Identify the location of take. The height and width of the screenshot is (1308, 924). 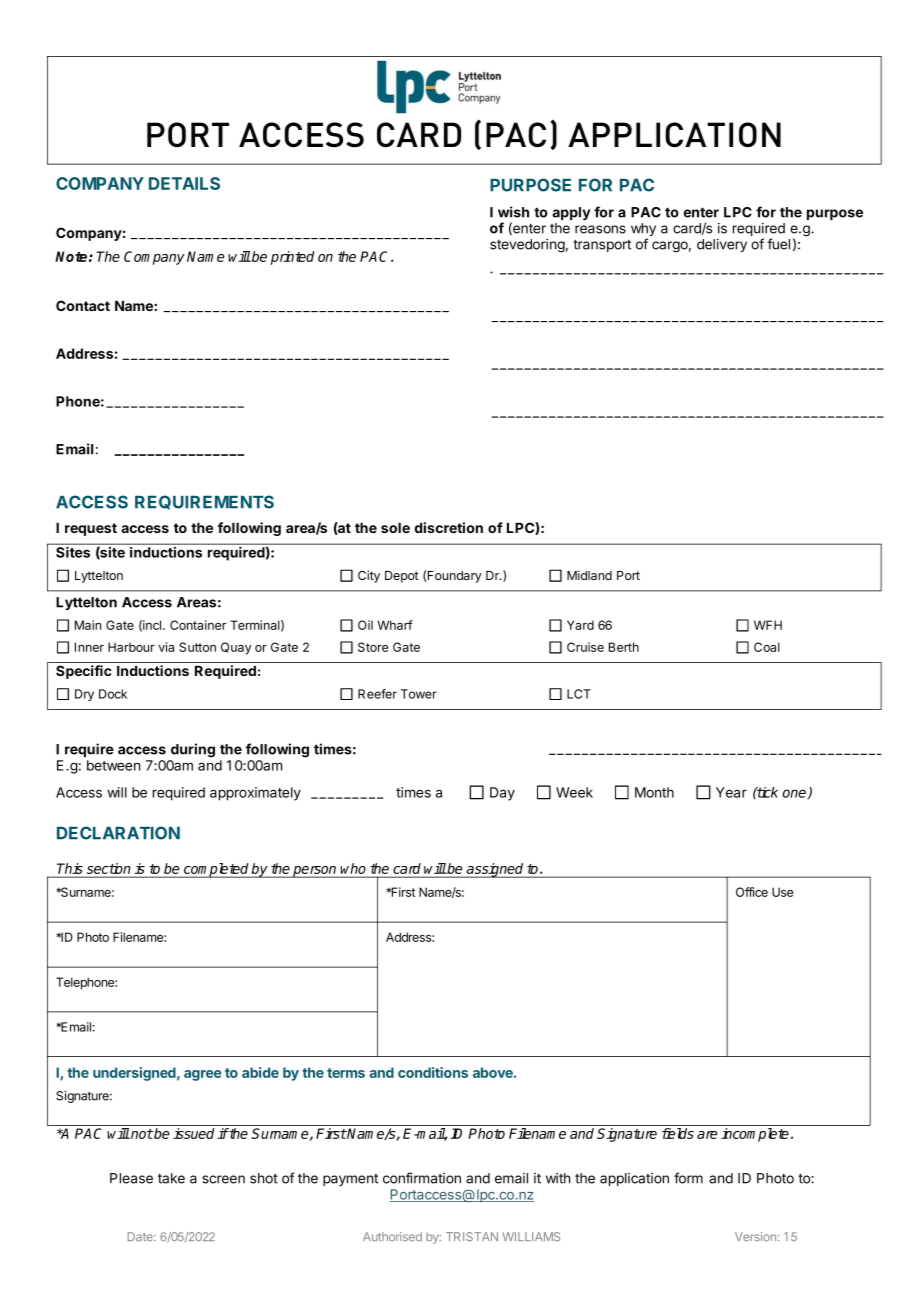
(171, 1178).
